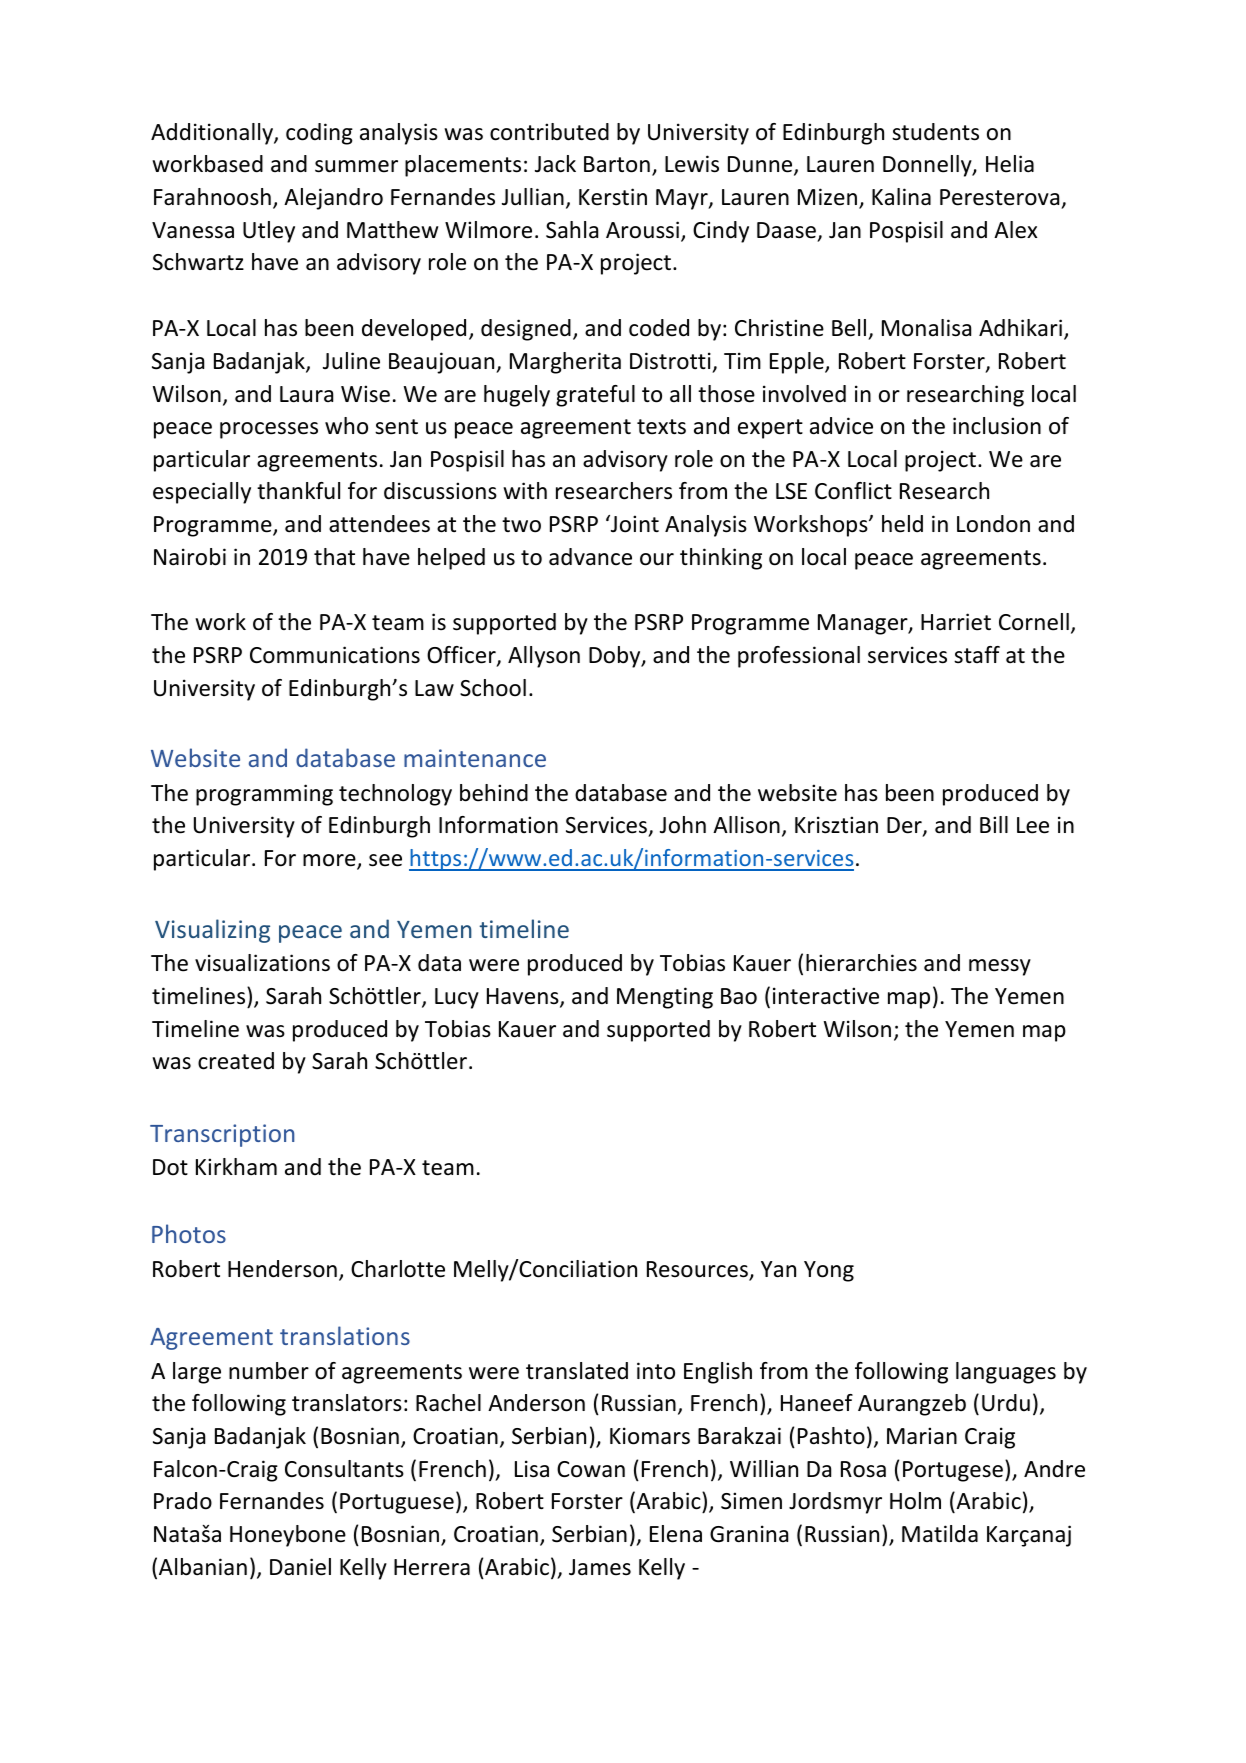 This image has height=1763, width=1246. What do you see at coordinates (994, 824) in the image?
I see `Bill` at bounding box center [994, 824].
